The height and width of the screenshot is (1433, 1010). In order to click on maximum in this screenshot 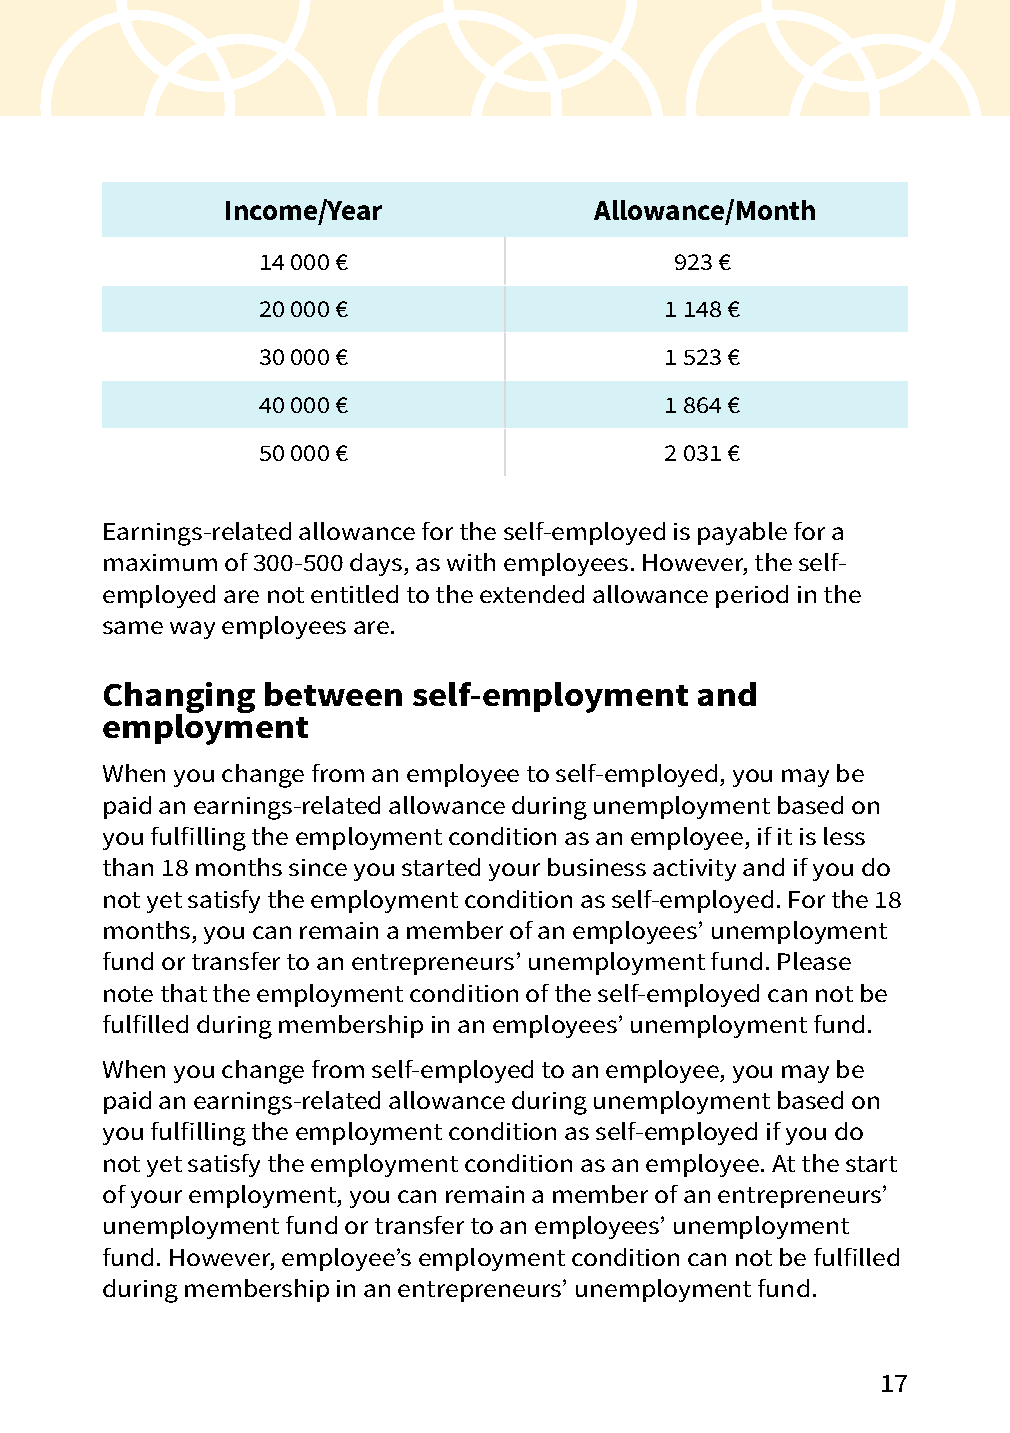, I will do `click(160, 562)`.
